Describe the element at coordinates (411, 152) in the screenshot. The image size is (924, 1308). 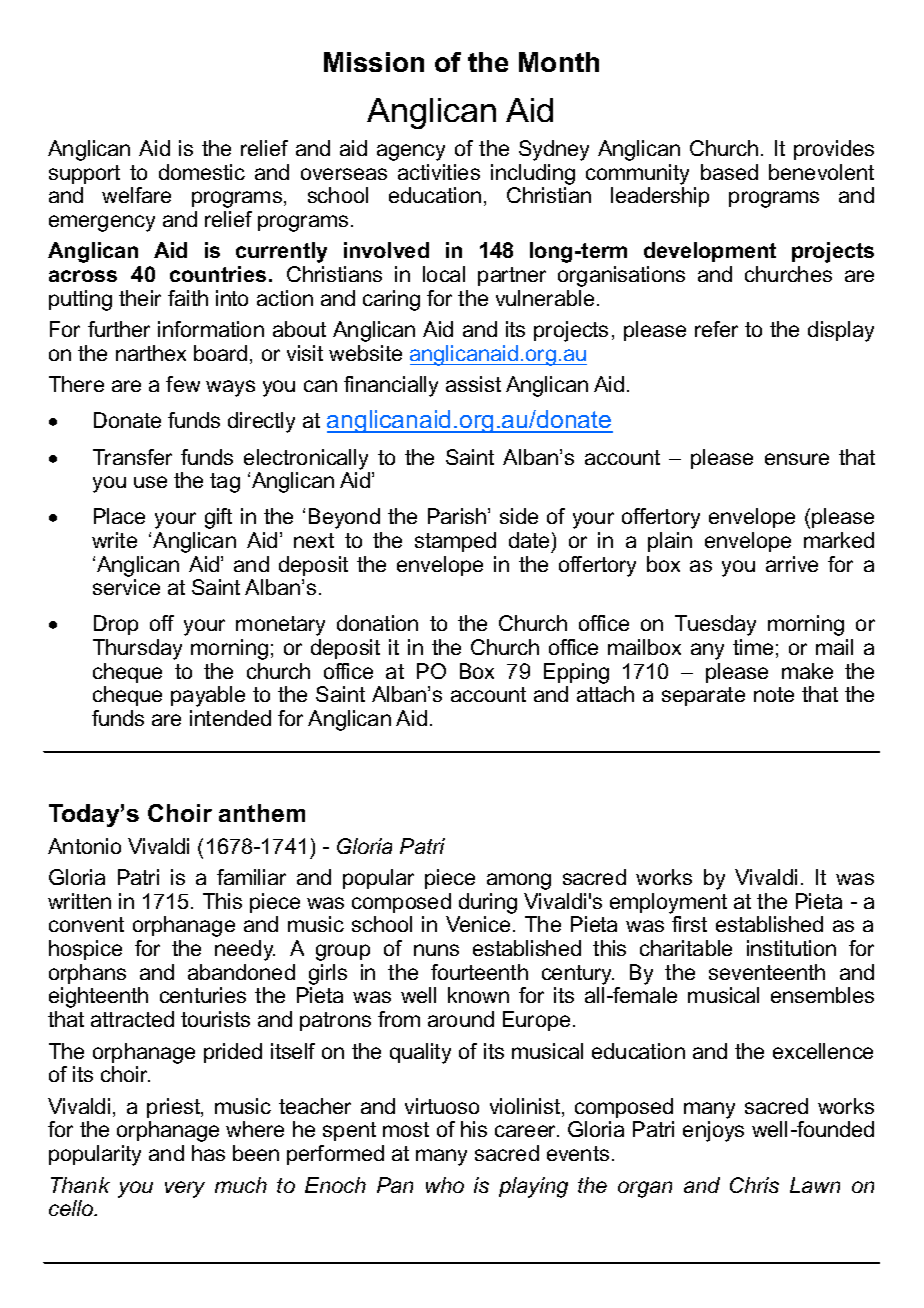
I see `agency` at that location.
